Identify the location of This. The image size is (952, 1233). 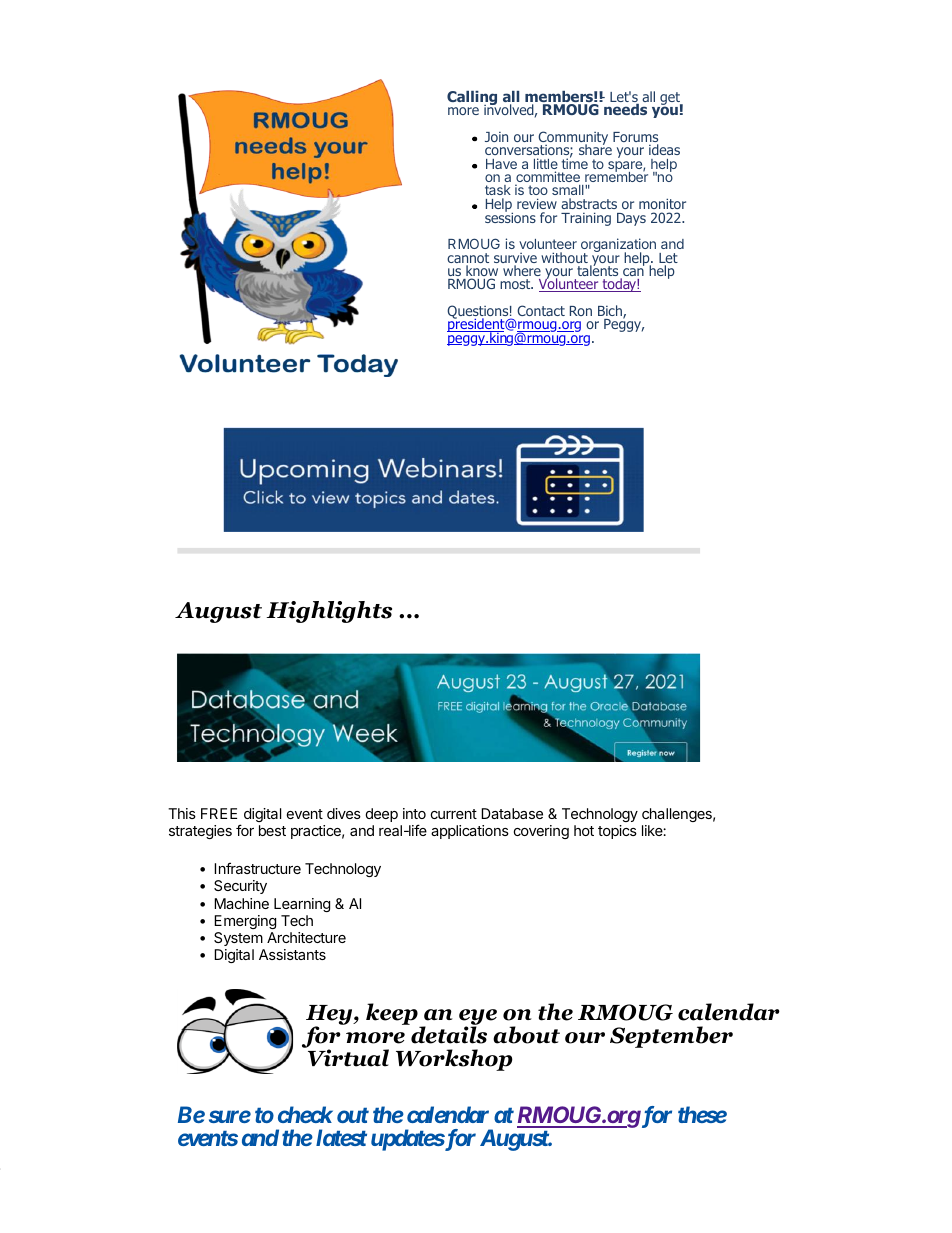
(182, 813).
